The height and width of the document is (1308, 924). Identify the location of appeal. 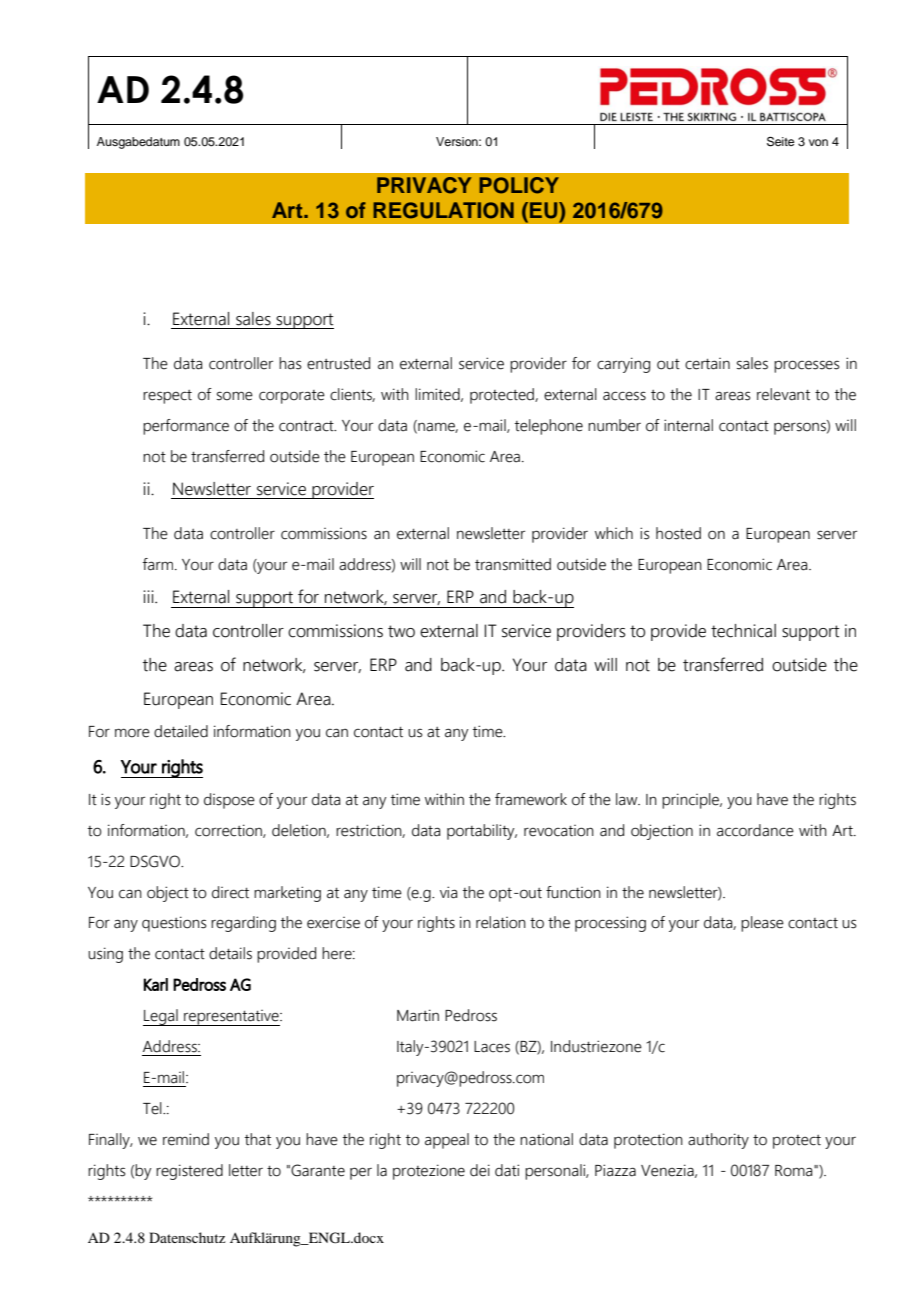
(447, 1141).
